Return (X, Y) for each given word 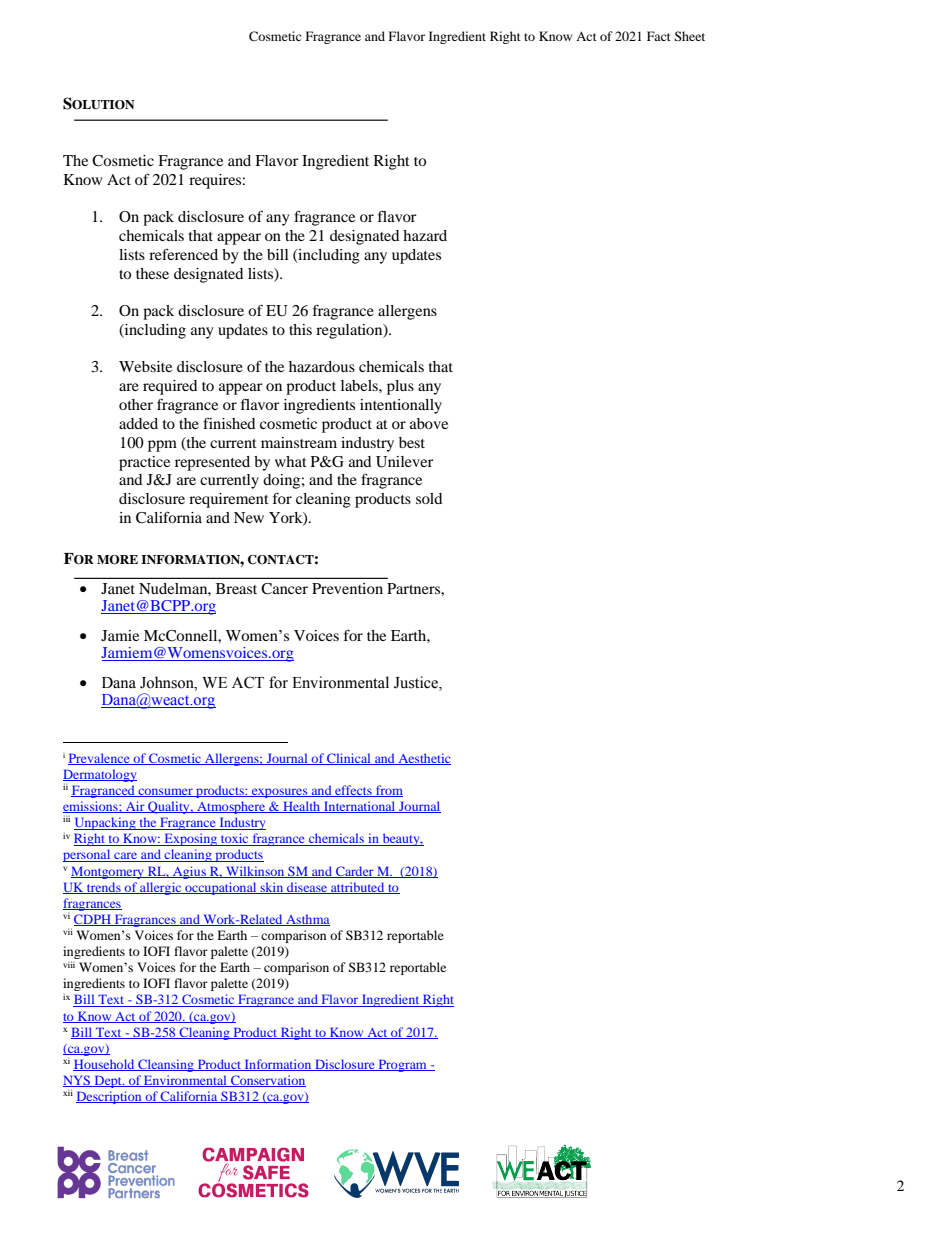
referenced (183, 254)
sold (429, 498)
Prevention (347, 588)
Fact (659, 36)
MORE (117, 560)
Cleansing (166, 1065)
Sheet (689, 36)
